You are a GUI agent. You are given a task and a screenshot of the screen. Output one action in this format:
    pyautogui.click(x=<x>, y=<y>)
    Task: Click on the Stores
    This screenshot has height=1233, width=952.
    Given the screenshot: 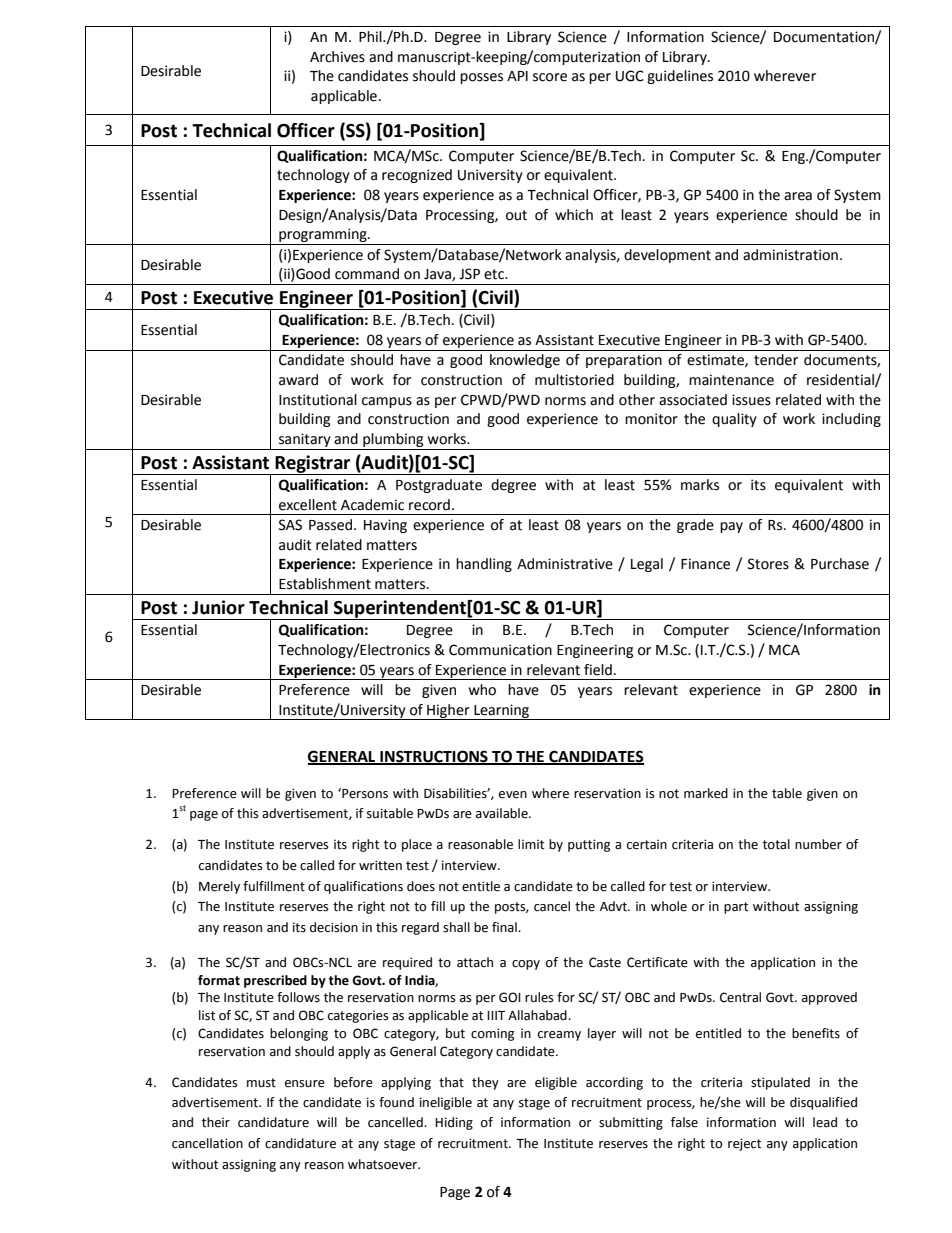 What is the action you would take?
    pyautogui.click(x=768, y=564)
